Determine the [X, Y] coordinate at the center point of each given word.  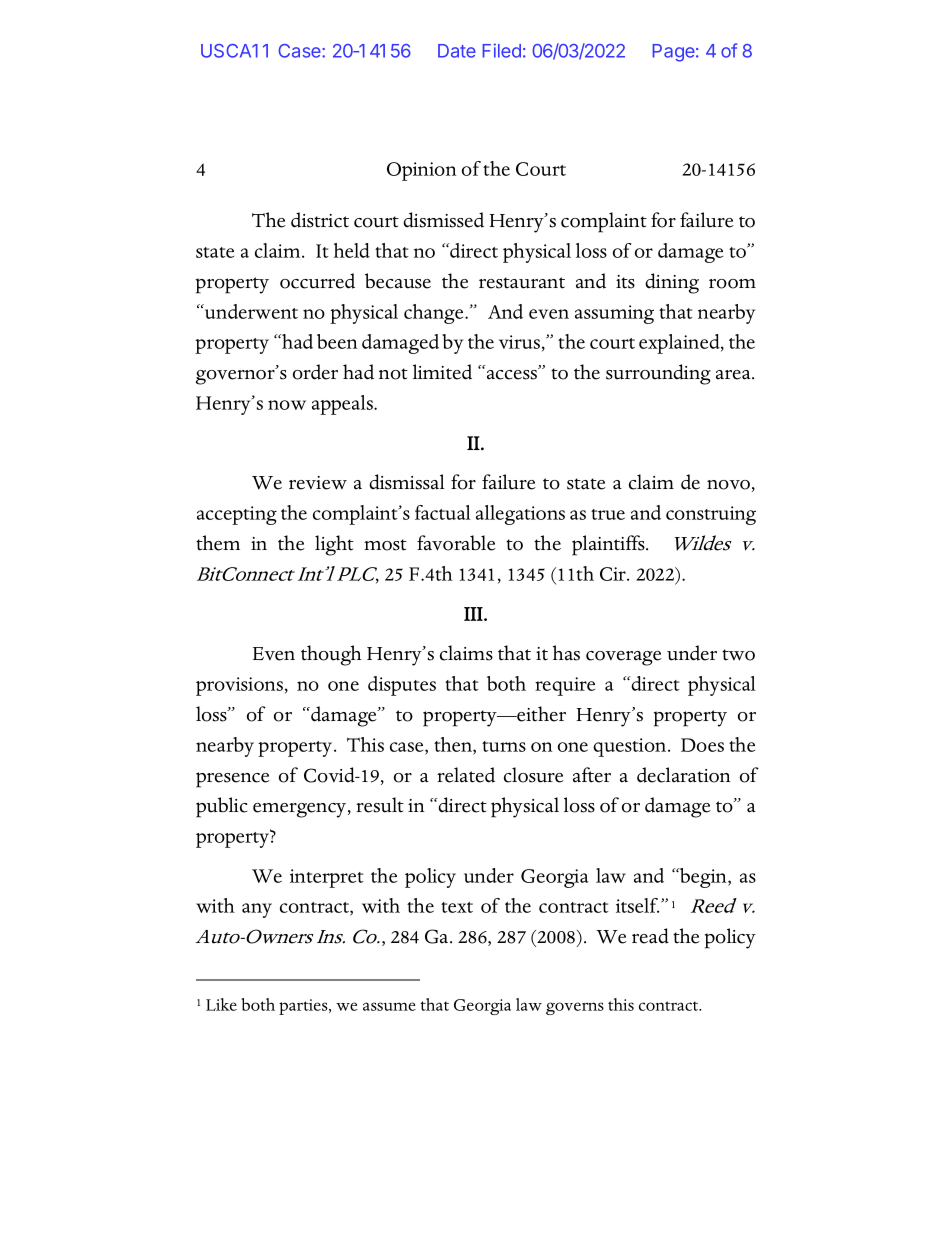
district [320, 220]
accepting [237, 515]
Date [457, 51]
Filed [501, 50]
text [457, 907]
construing [711, 515]
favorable [456, 543]
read [650, 936]
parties [304, 1007]
